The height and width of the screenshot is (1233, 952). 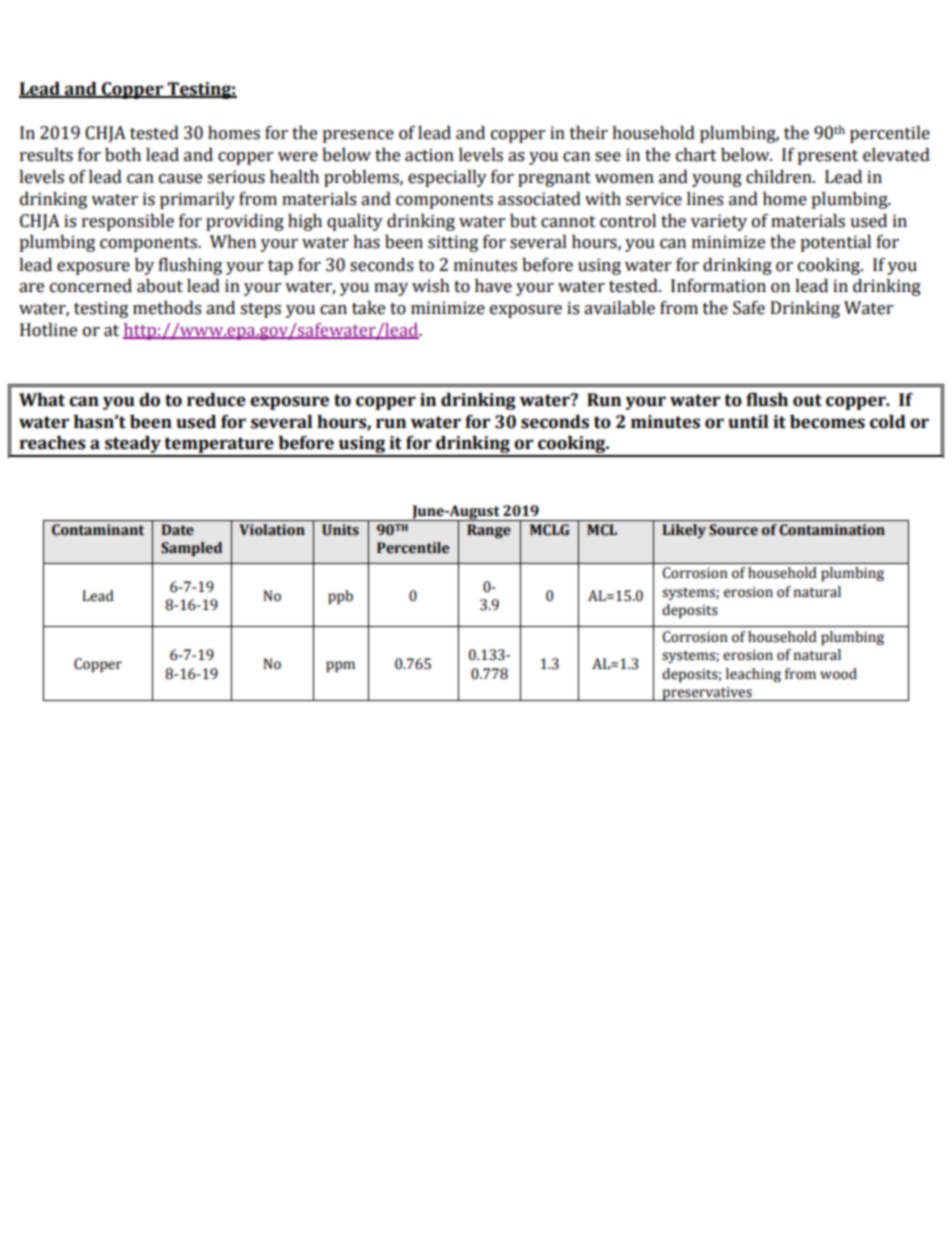 I want to click on ppm, so click(x=340, y=666).
